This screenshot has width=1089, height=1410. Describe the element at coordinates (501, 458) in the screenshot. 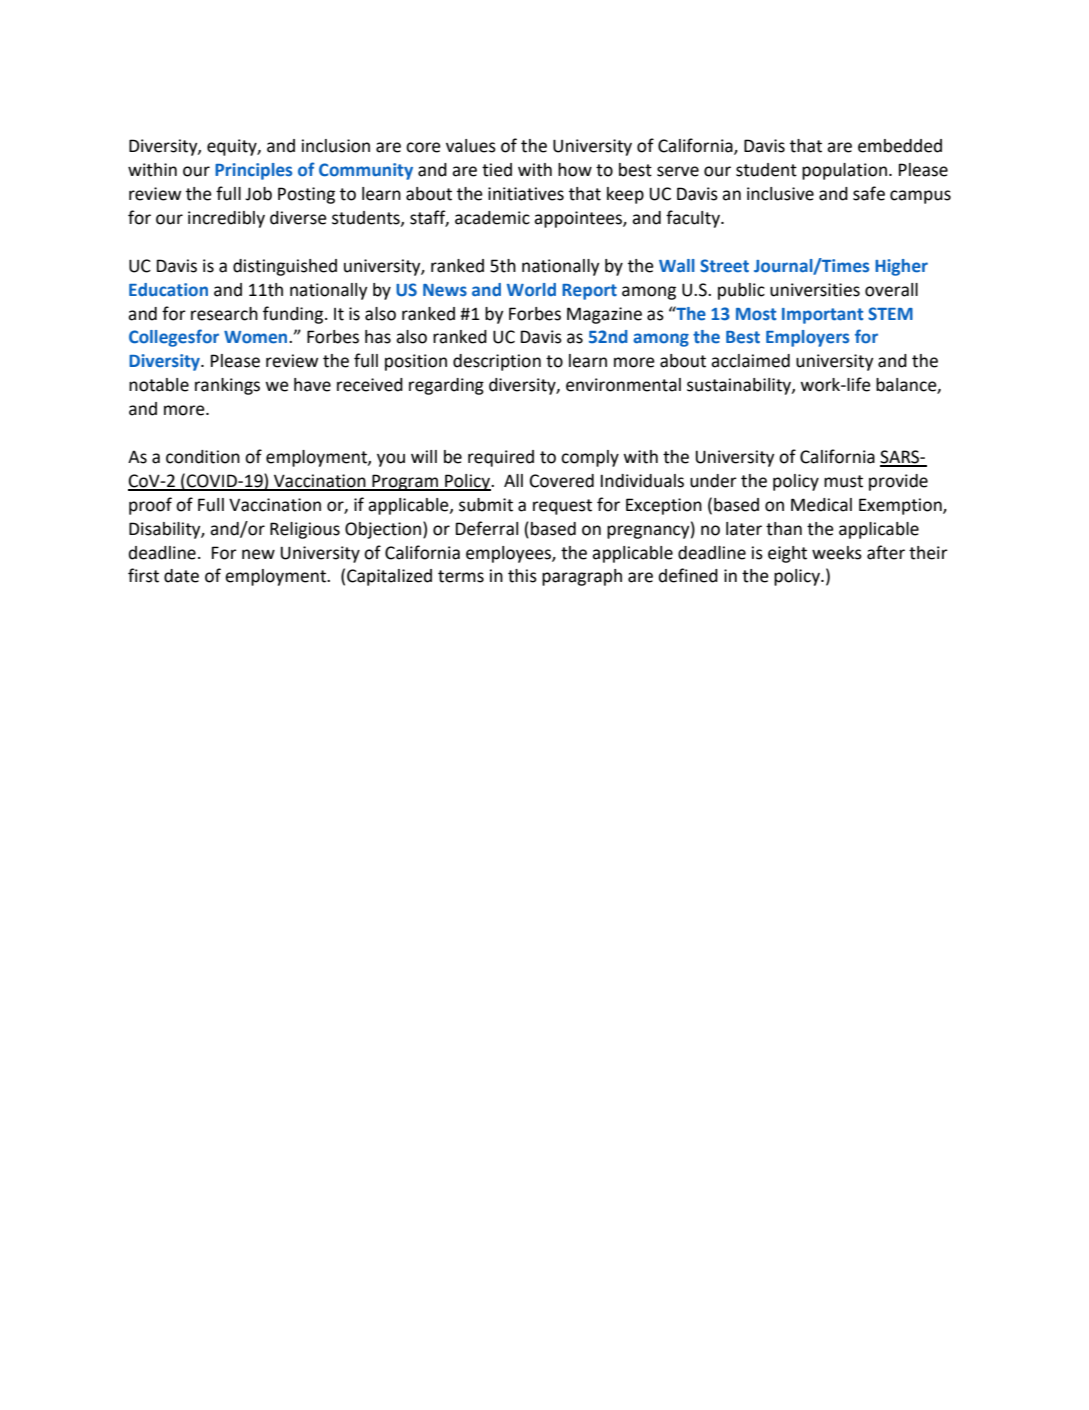

I see `required` at that location.
